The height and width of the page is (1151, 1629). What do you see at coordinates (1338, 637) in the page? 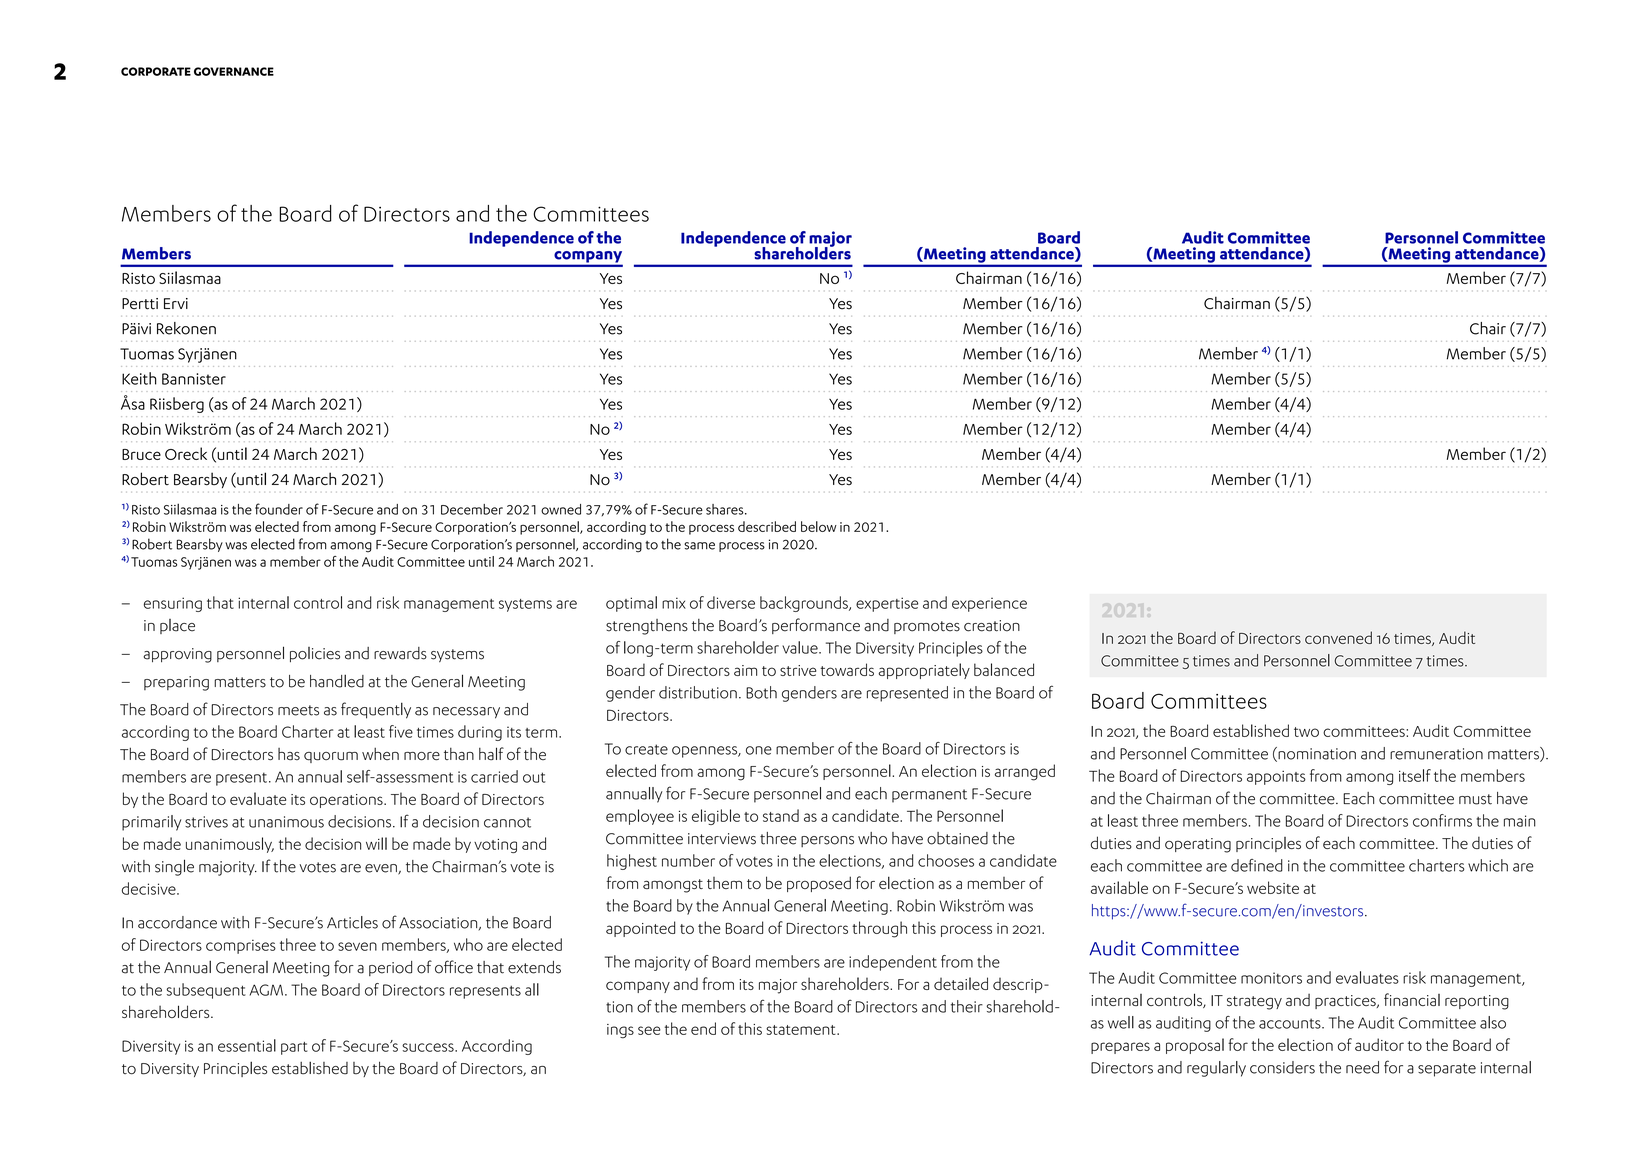
I see `convened` at bounding box center [1338, 637].
